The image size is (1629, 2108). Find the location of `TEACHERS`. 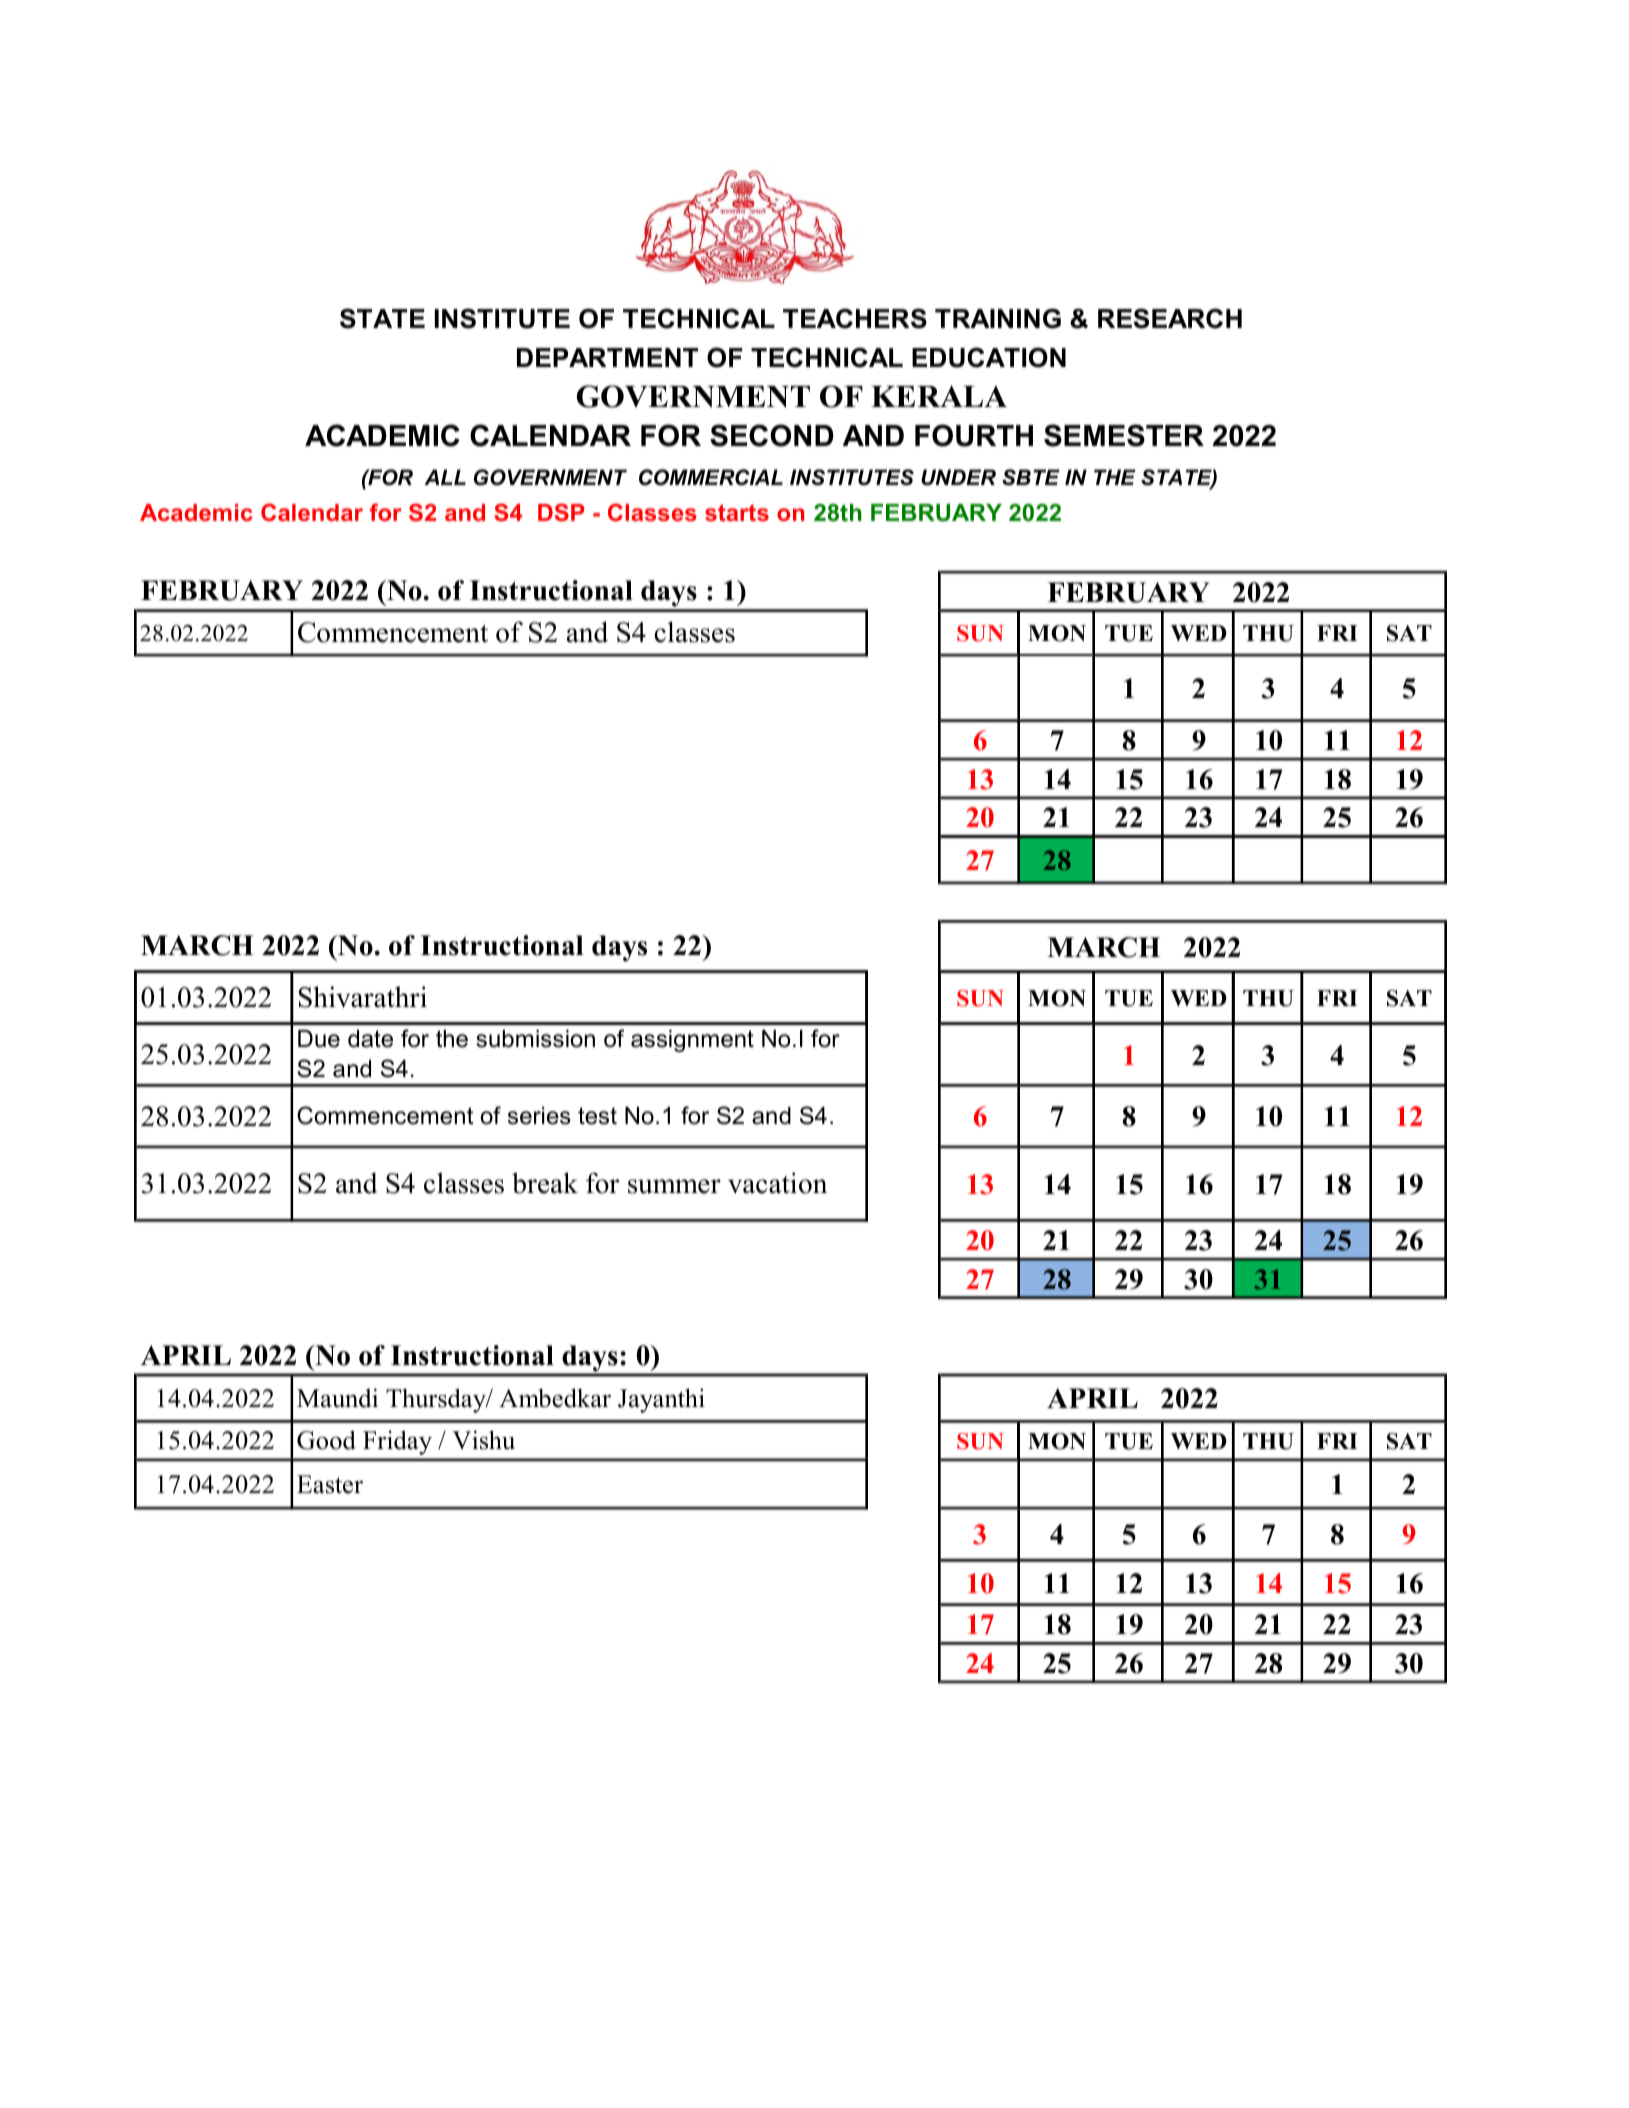

TEACHERS is located at coordinates (855, 318).
